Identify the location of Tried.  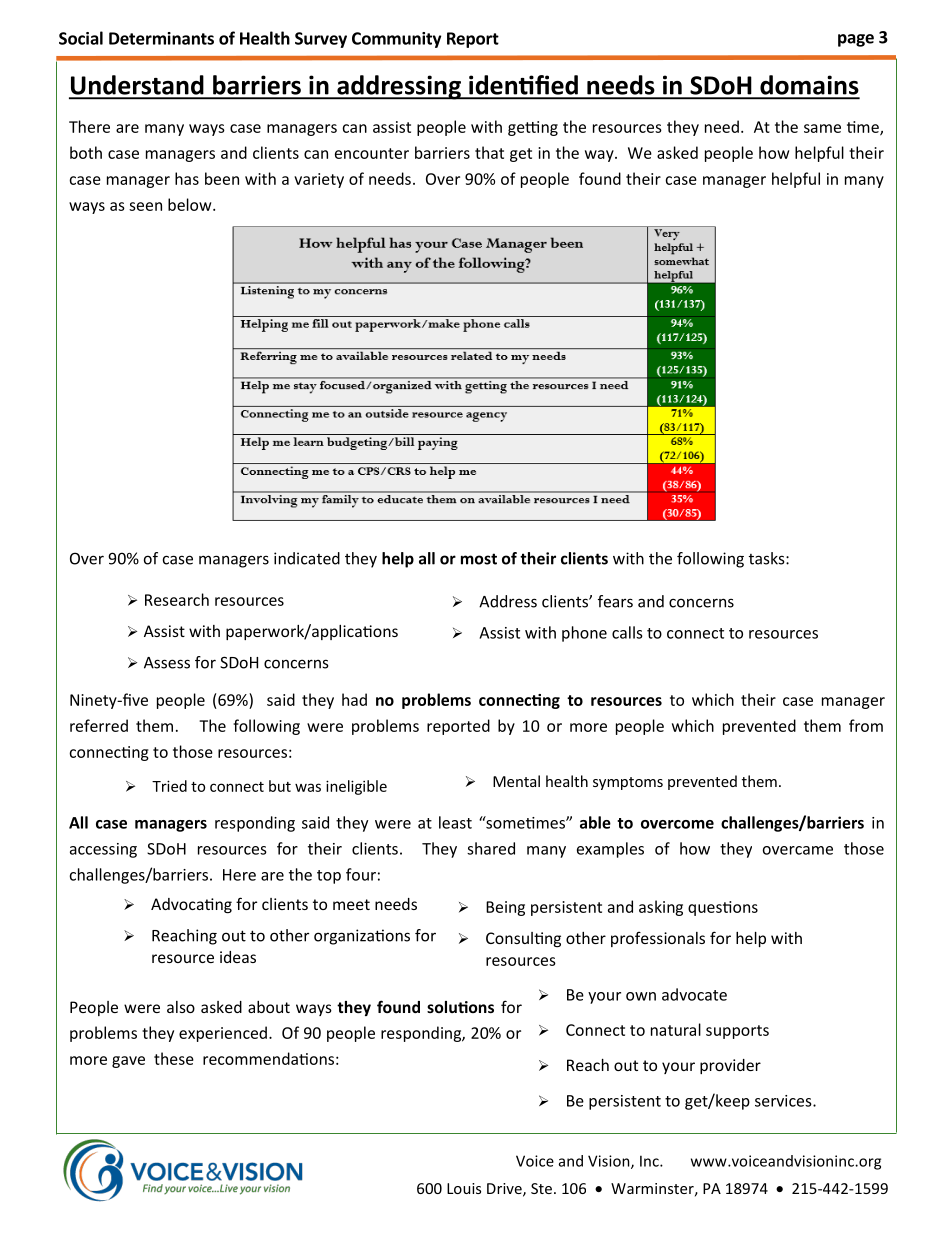
(169, 786).
